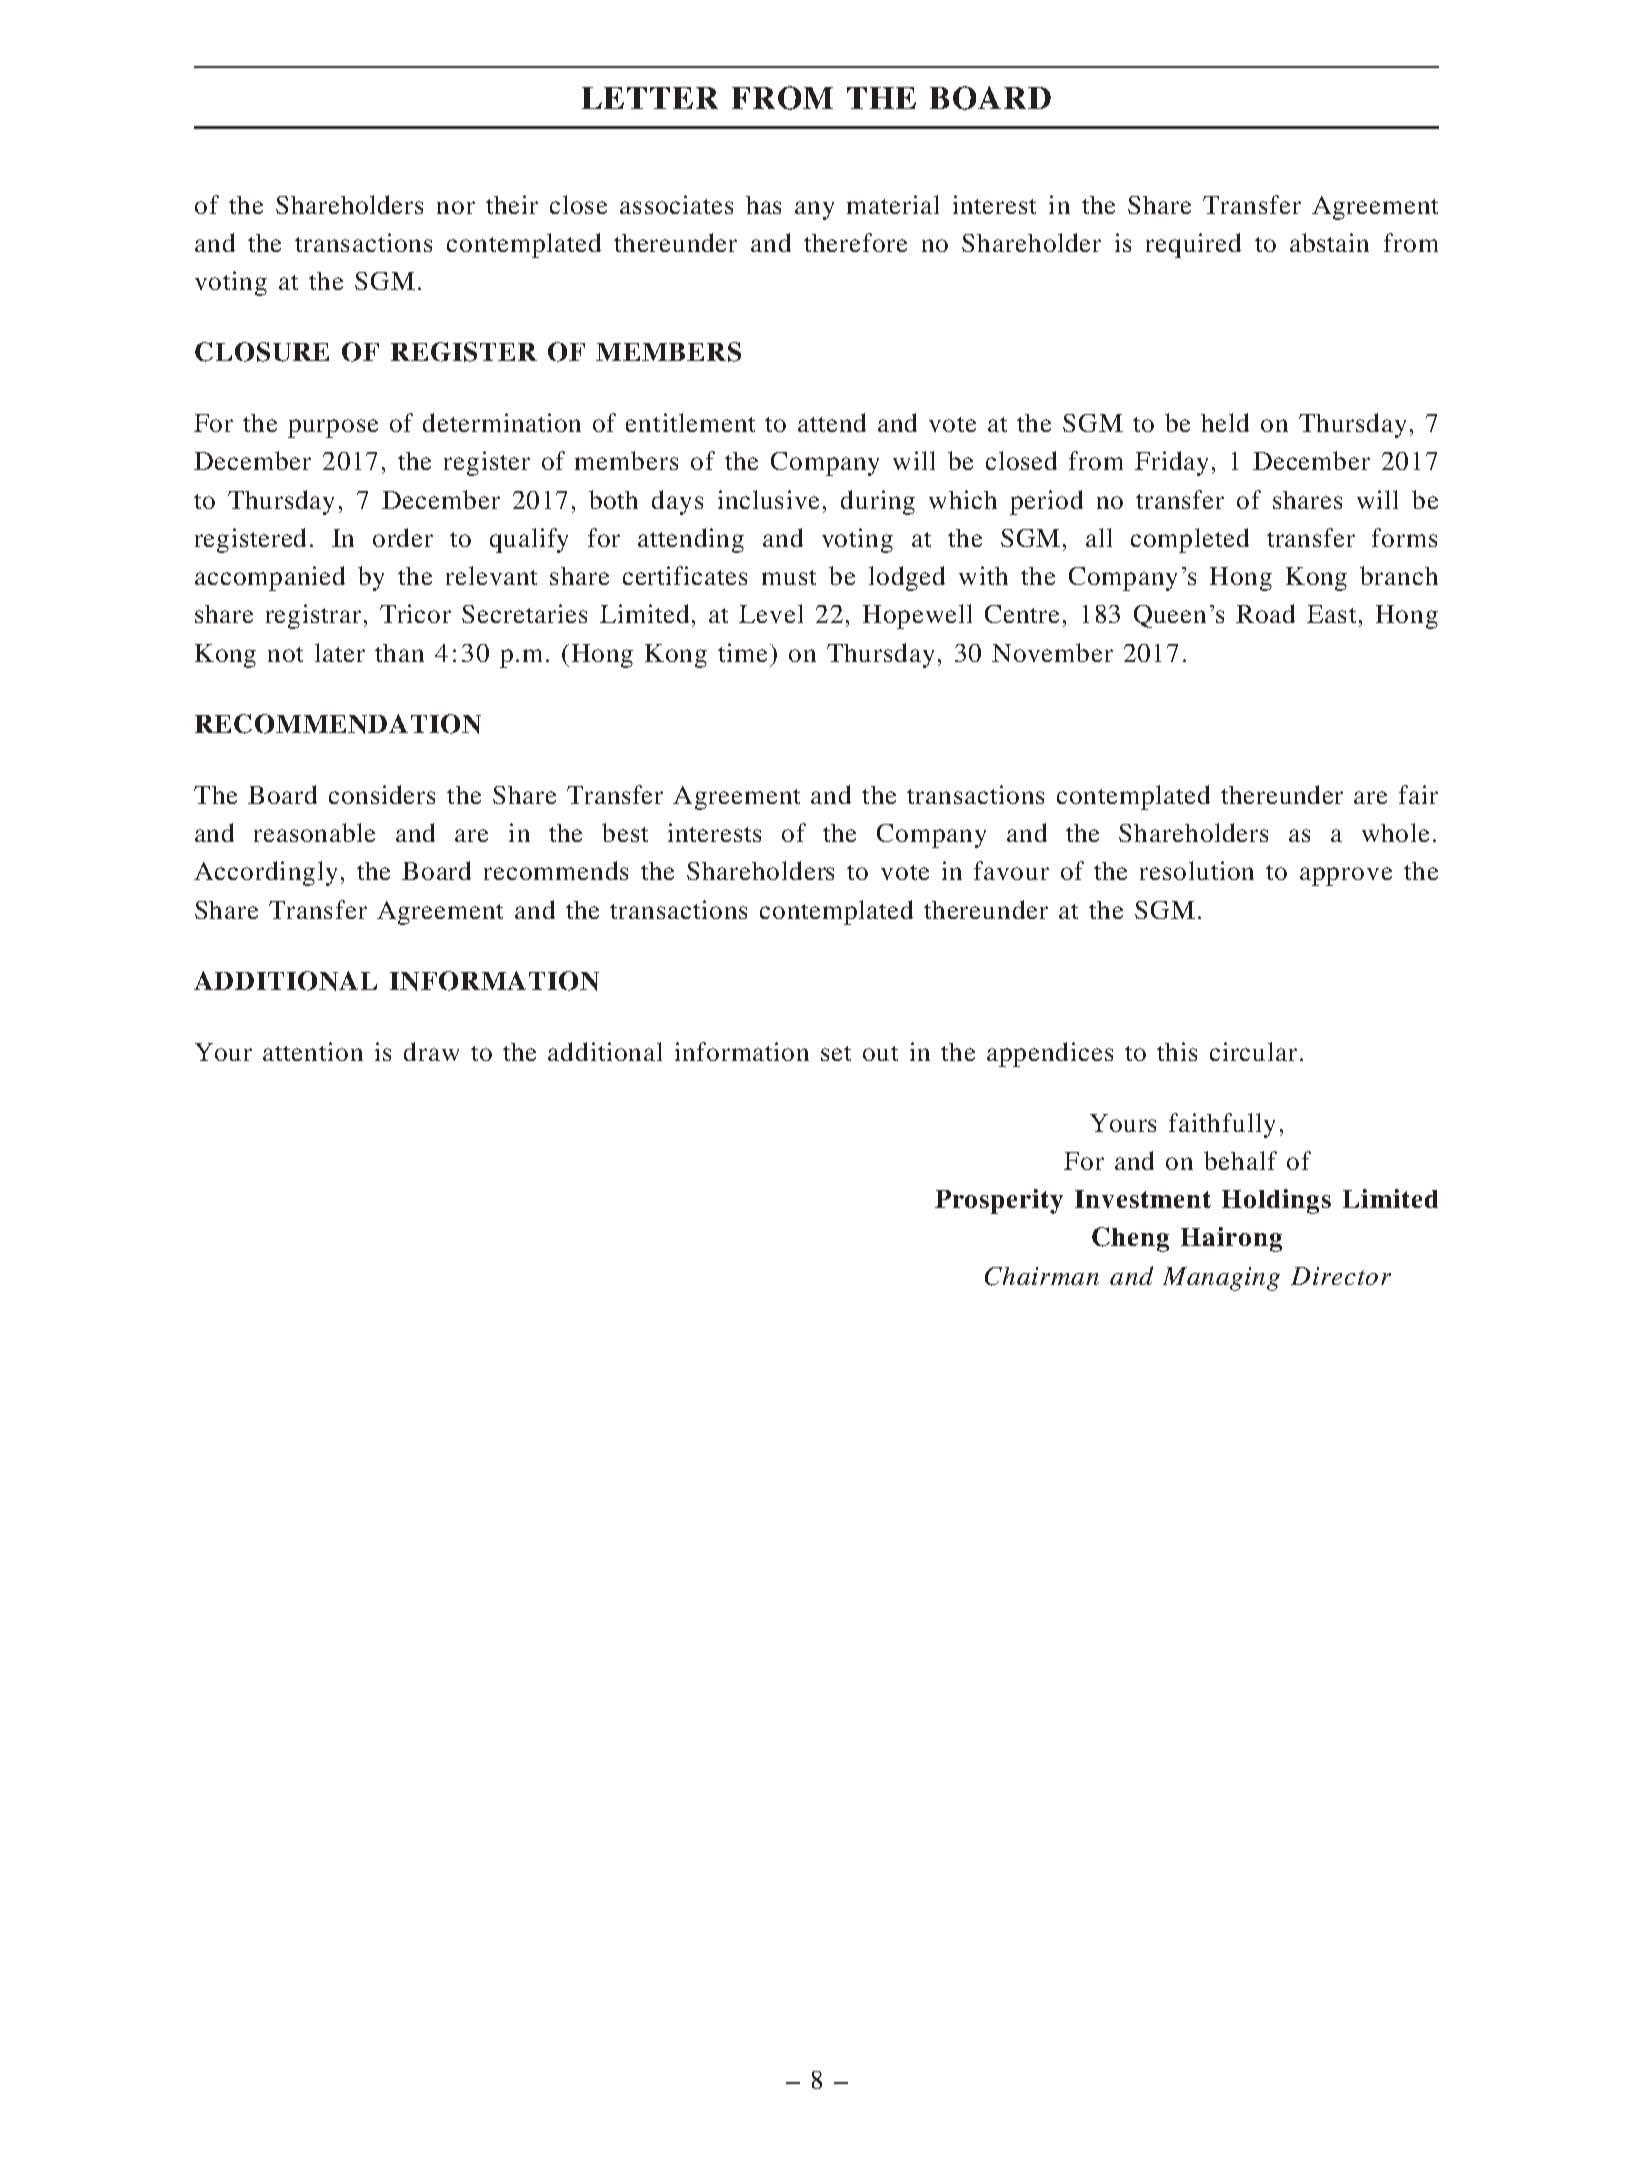 The width and height of the screenshot is (1633, 2177). What do you see at coordinates (878, 502) in the screenshot?
I see `during` at bounding box center [878, 502].
